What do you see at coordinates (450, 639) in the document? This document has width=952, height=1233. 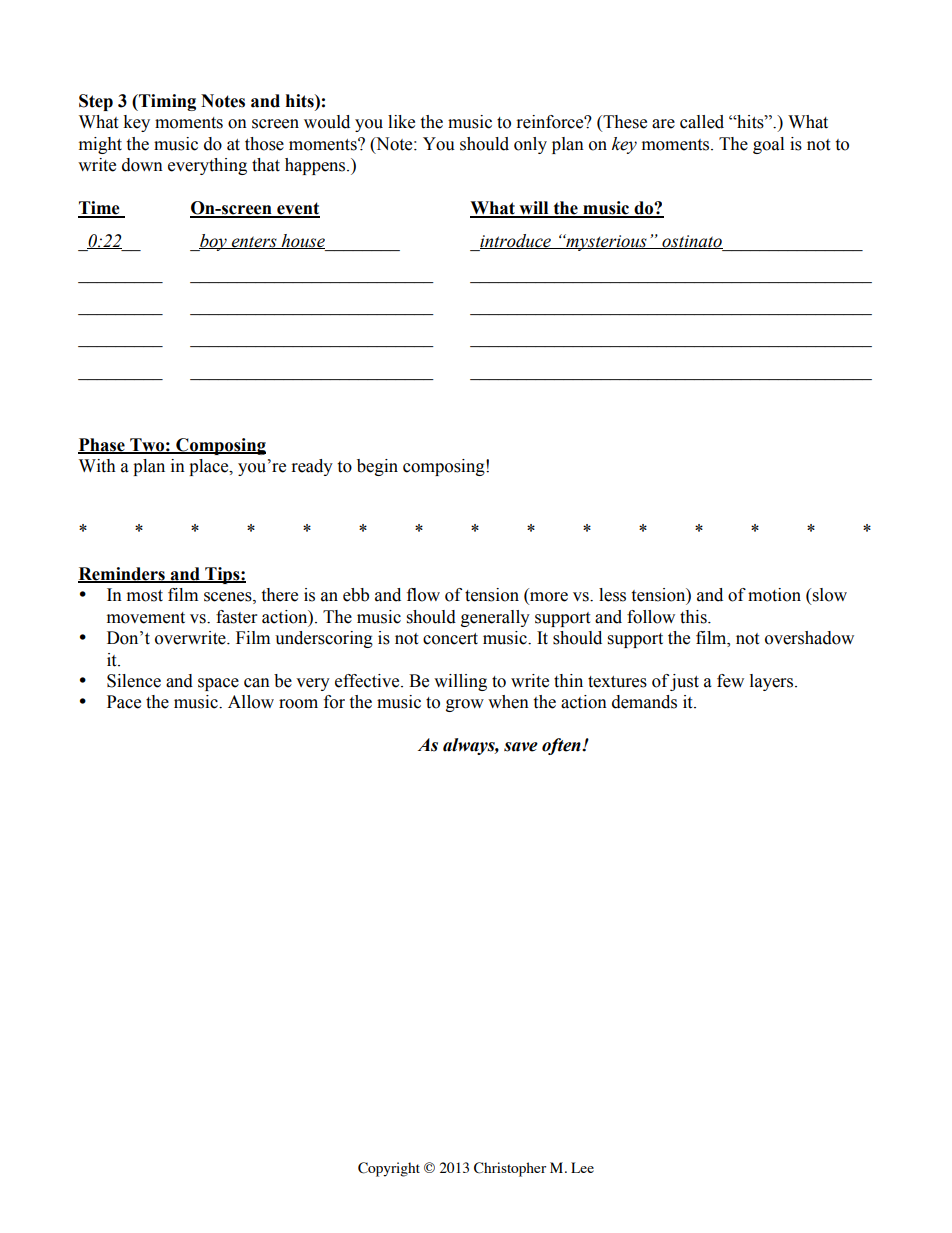 I see `concert` at bounding box center [450, 639].
